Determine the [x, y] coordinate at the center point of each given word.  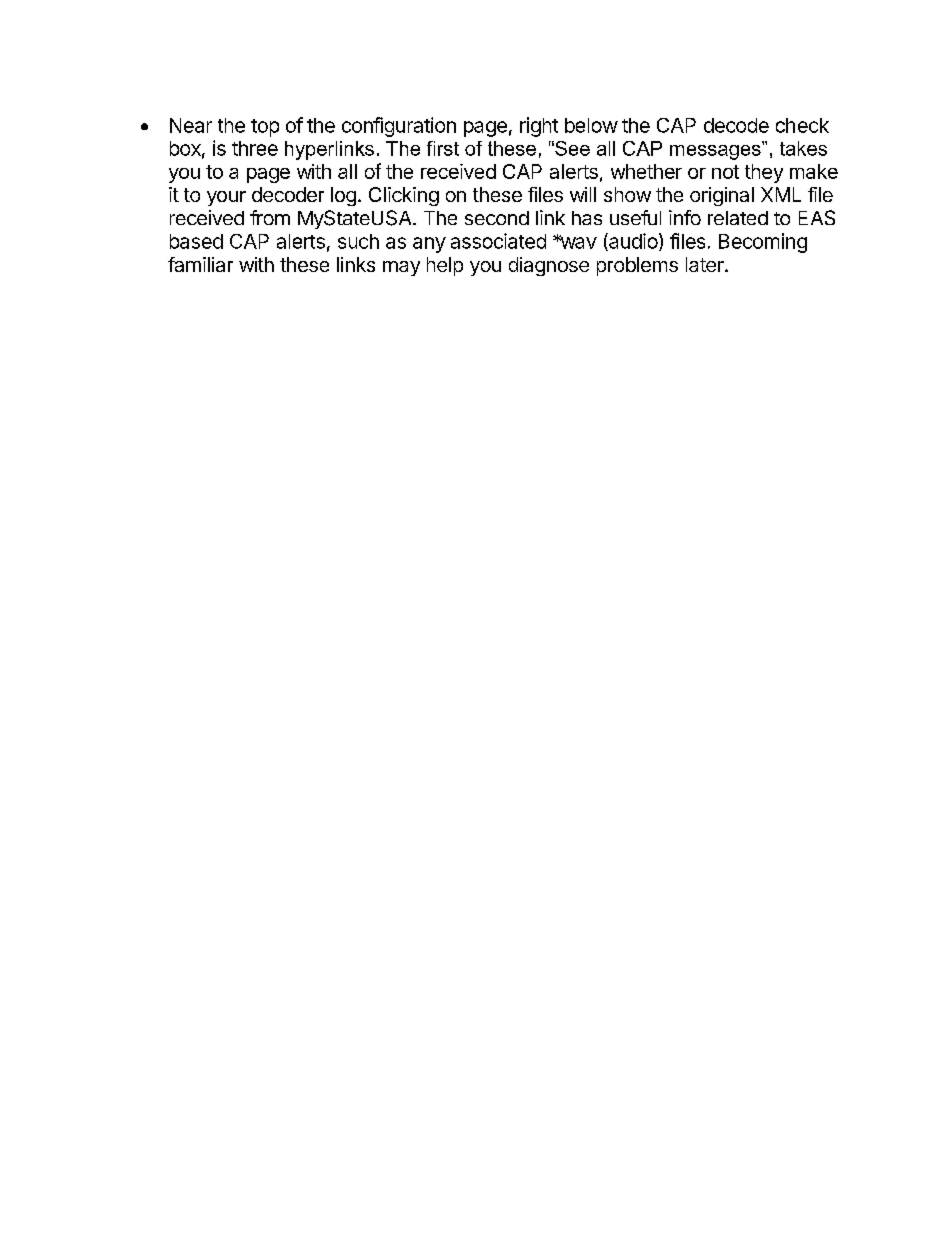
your [226, 198]
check [802, 125]
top [265, 128]
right [539, 127]
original [722, 196]
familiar [200, 264]
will [583, 194]
